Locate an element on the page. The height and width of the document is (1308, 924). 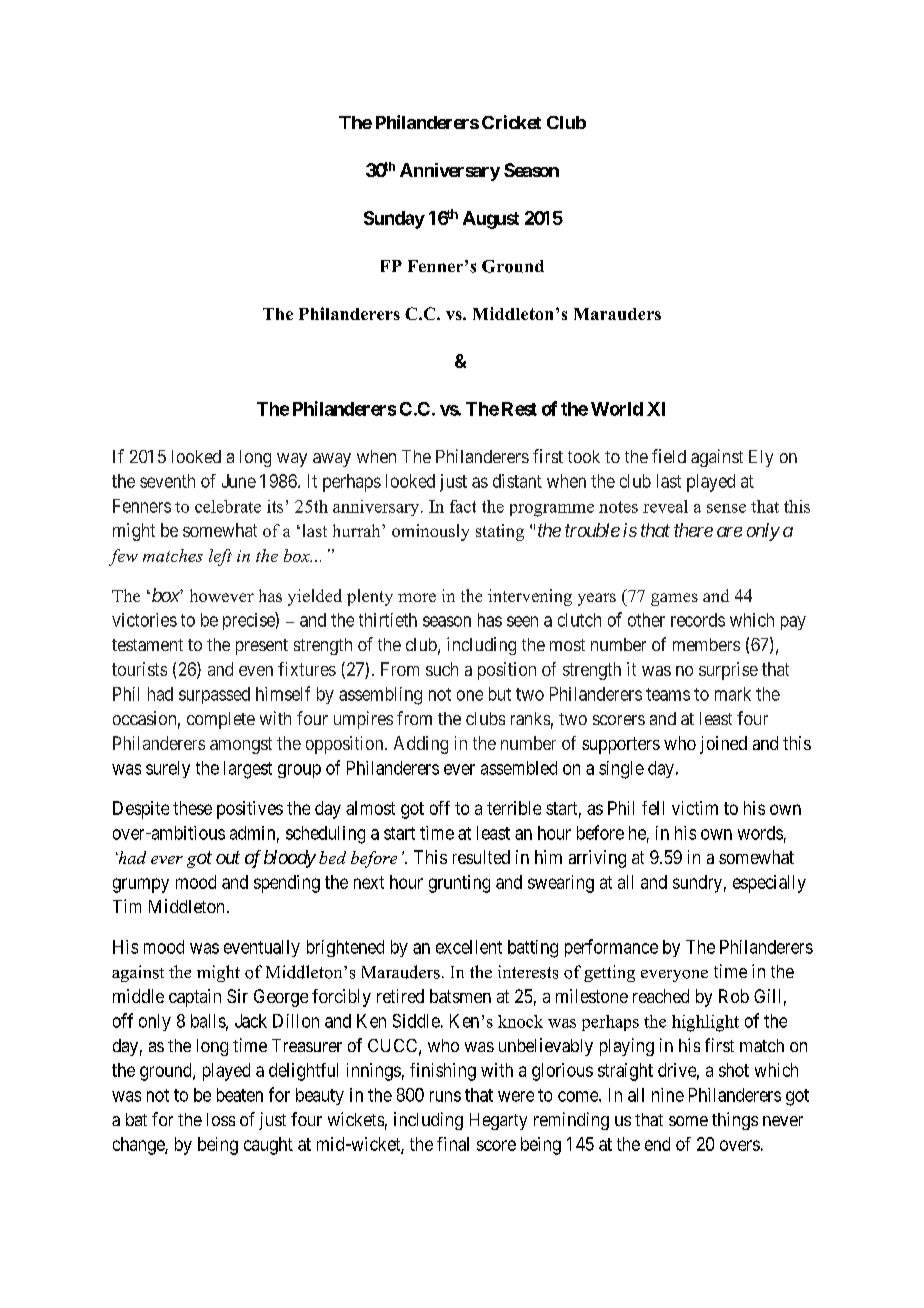
grunting is located at coordinates (459, 884).
